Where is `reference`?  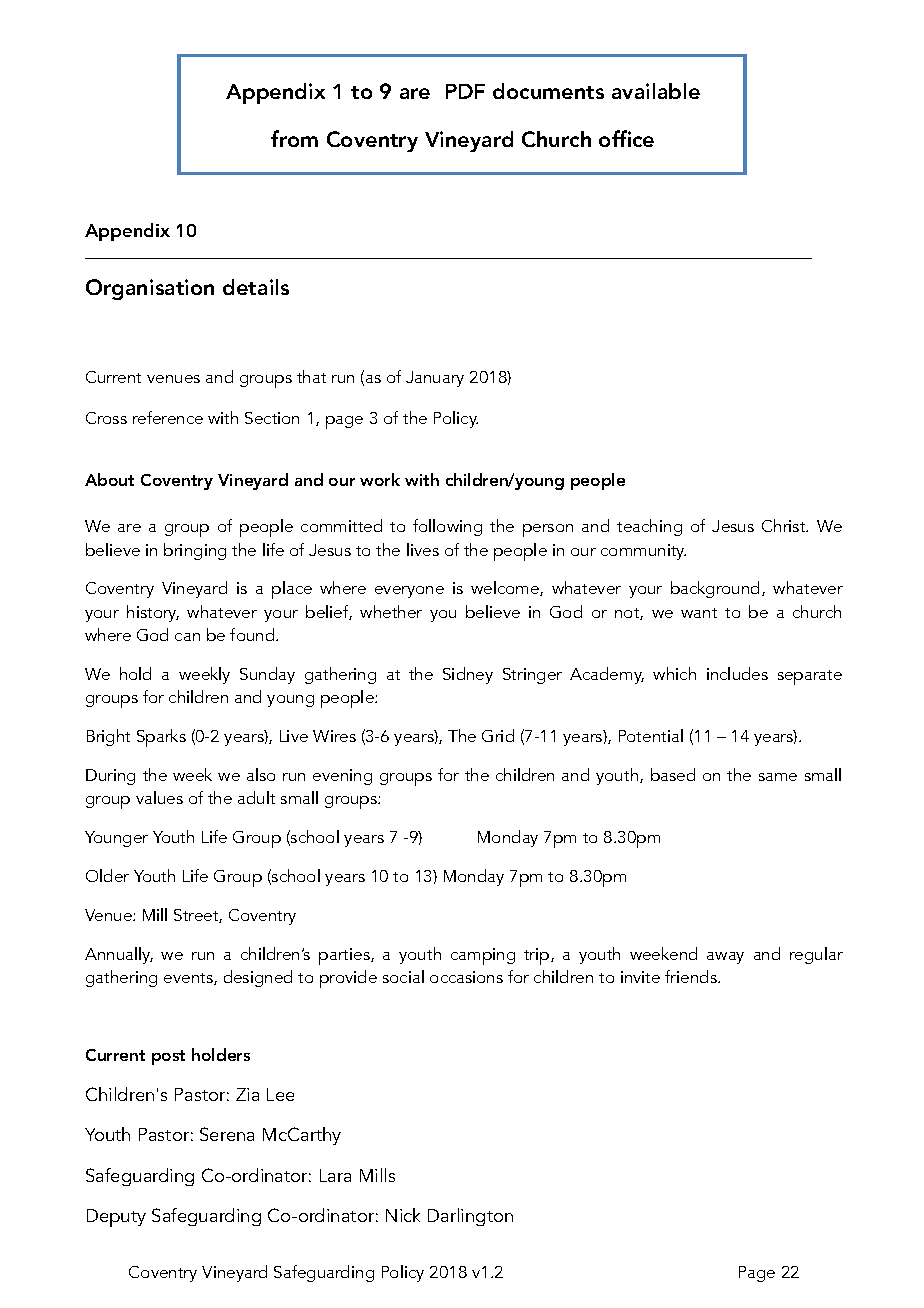
reference is located at coordinates (168, 417).
